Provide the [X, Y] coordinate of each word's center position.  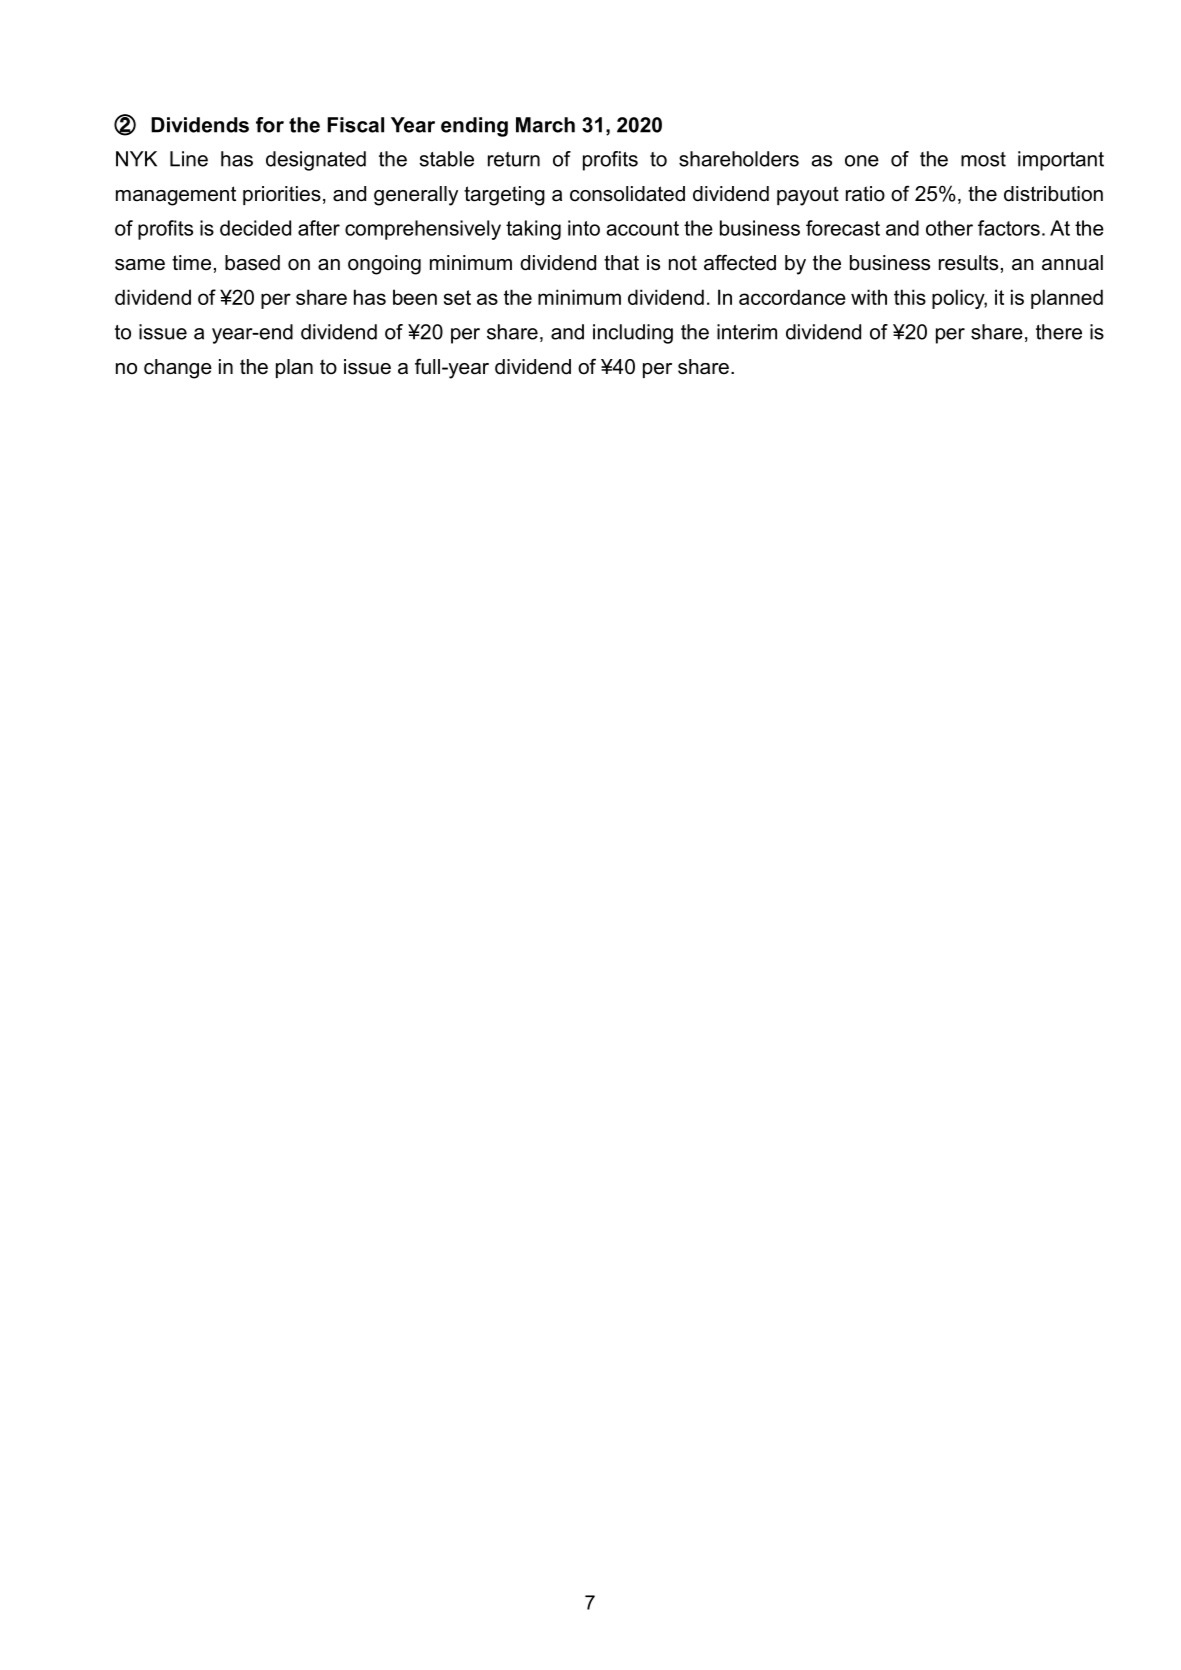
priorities [282, 195]
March [545, 125]
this [910, 297]
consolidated [627, 194]
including [633, 334]
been [415, 297]
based [252, 263]
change [178, 369]
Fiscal [355, 125]
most [983, 159]
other [949, 228]
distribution [1053, 194]
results [968, 263]
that [621, 263]
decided [255, 228]
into [584, 228]
